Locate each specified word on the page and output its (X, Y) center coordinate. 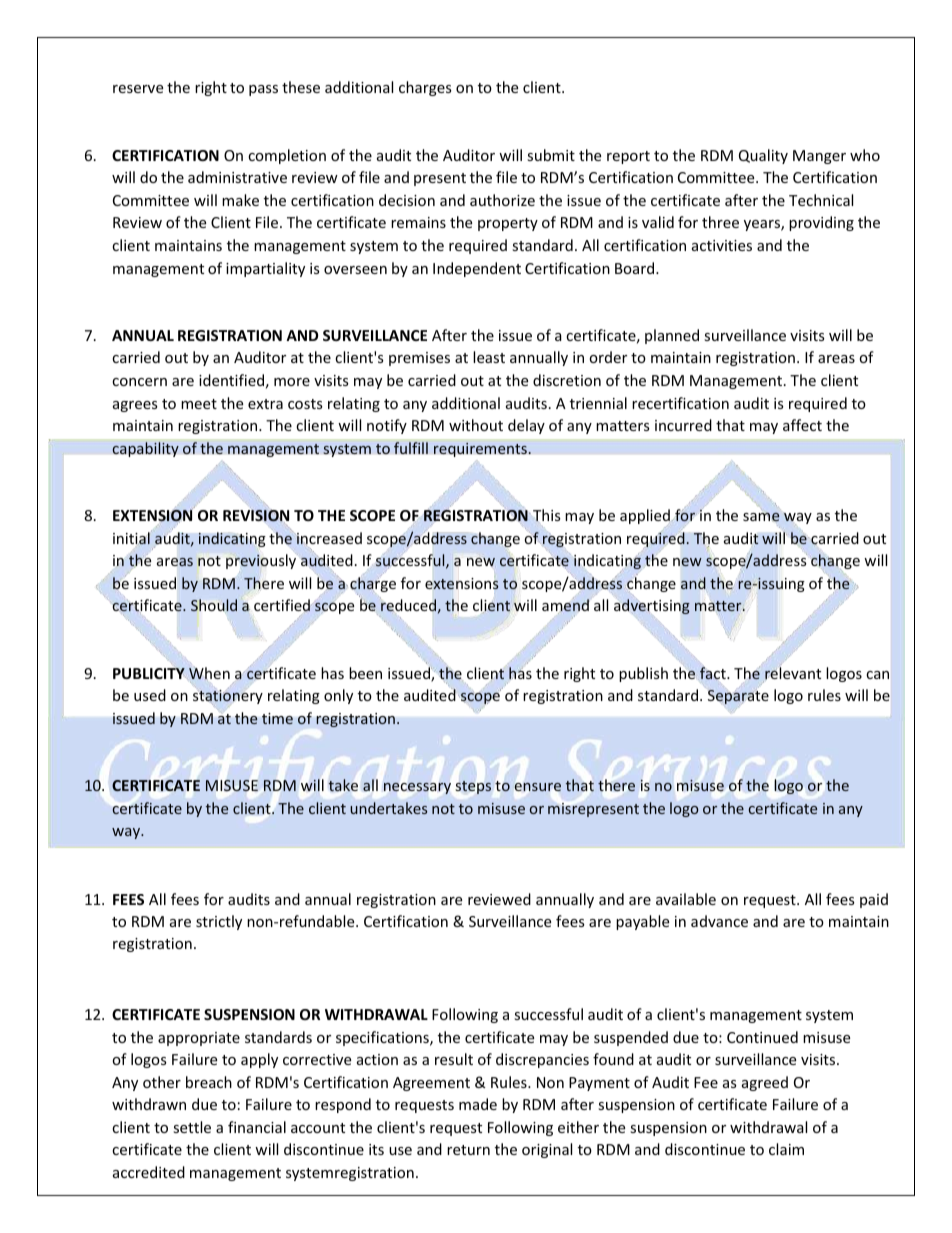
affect (802, 425)
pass (263, 90)
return (468, 1150)
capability (145, 449)
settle (192, 1127)
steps (473, 787)
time (277, 718)
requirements (481, 450)
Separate (738, 697)
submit (551, 155)
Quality (763, 156)
